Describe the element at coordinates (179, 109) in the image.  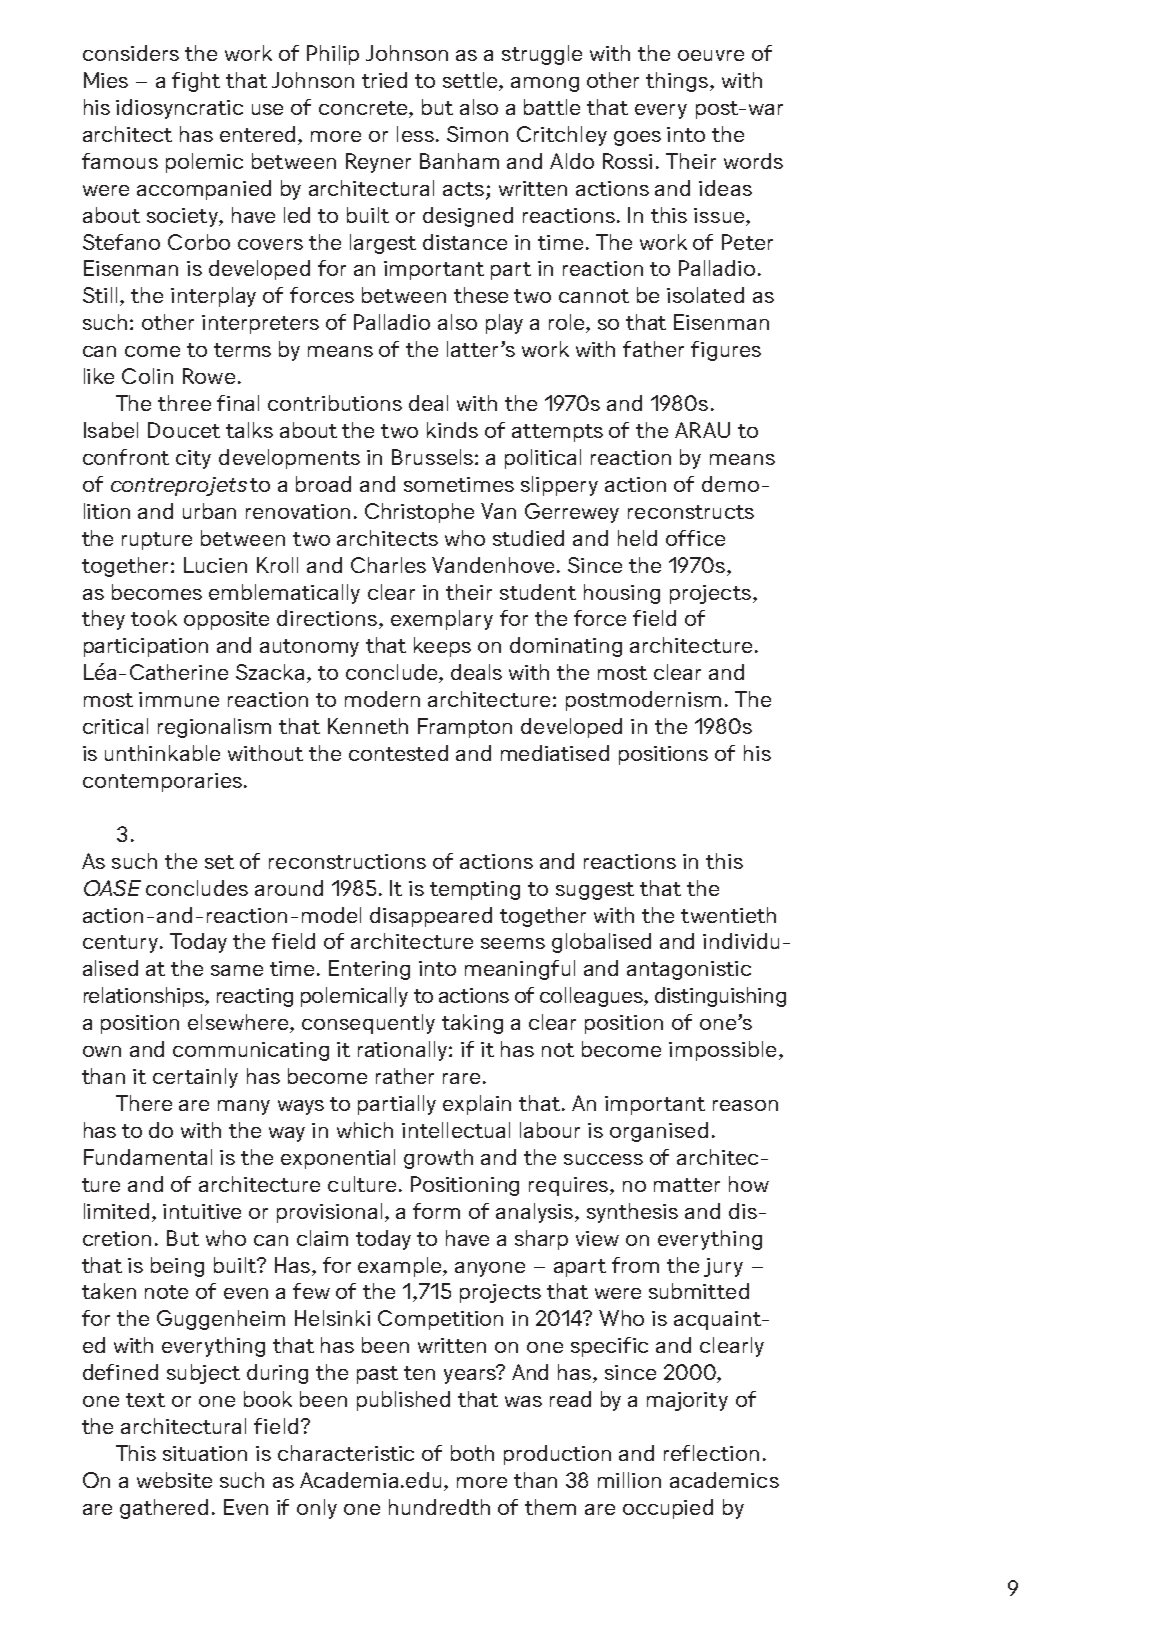
I see `idiosyncratic` at that location.
